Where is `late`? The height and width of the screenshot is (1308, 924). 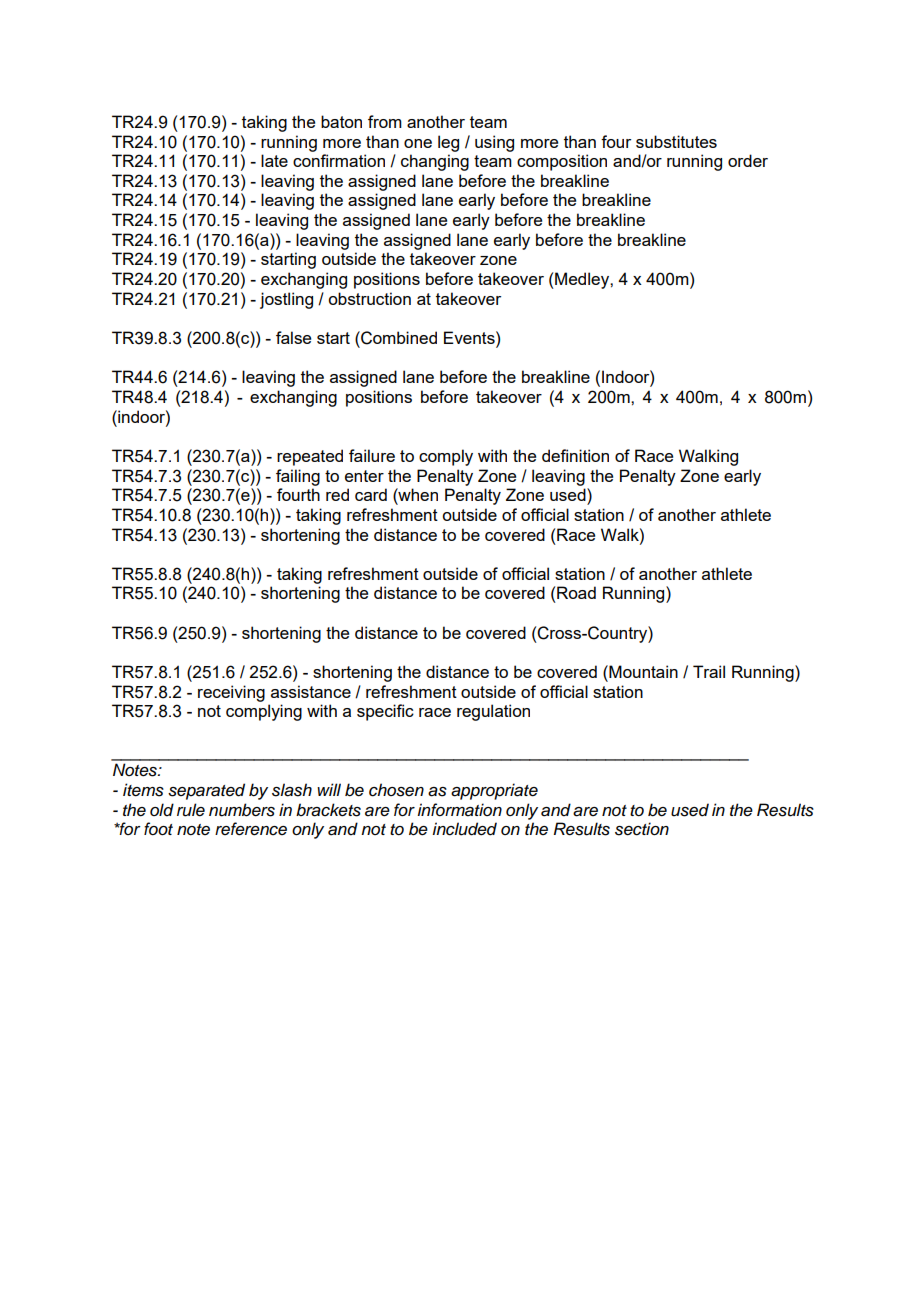 late is located at coordinates (274, 160).
